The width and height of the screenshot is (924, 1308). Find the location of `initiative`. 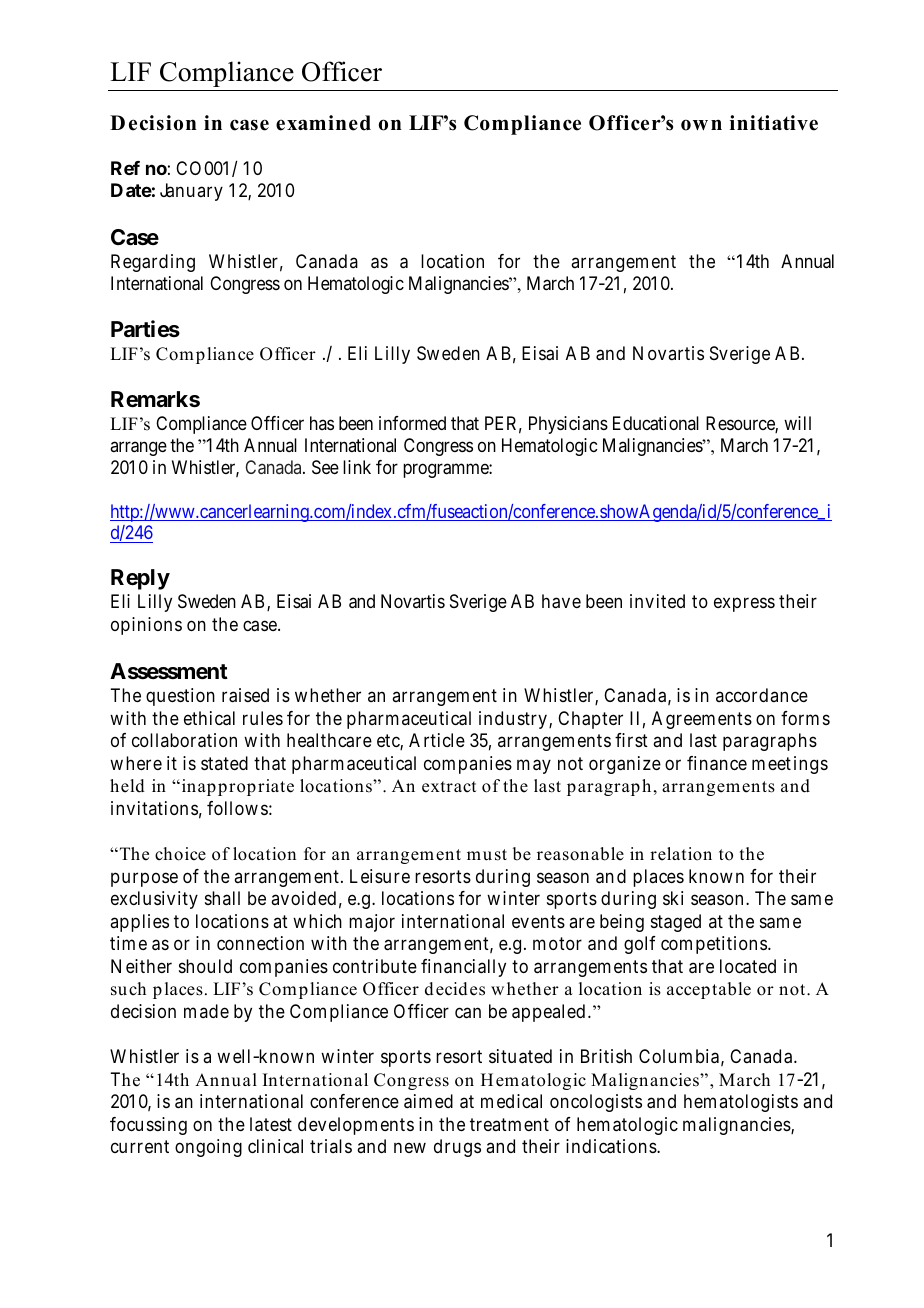

initiative is located at coordinates (774, 123).
